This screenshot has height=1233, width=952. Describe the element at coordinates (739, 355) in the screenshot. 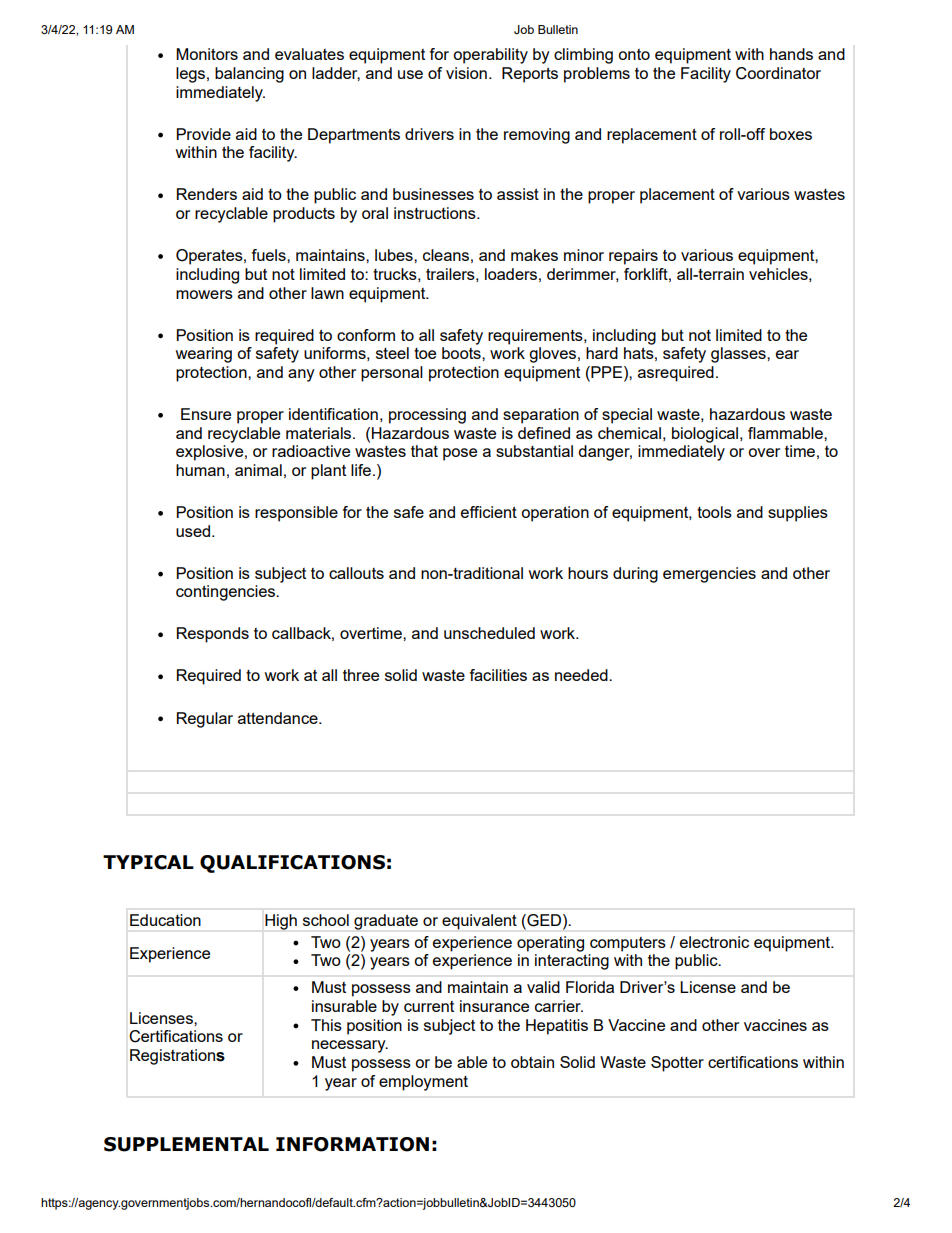

I see `glasses` at that location.
